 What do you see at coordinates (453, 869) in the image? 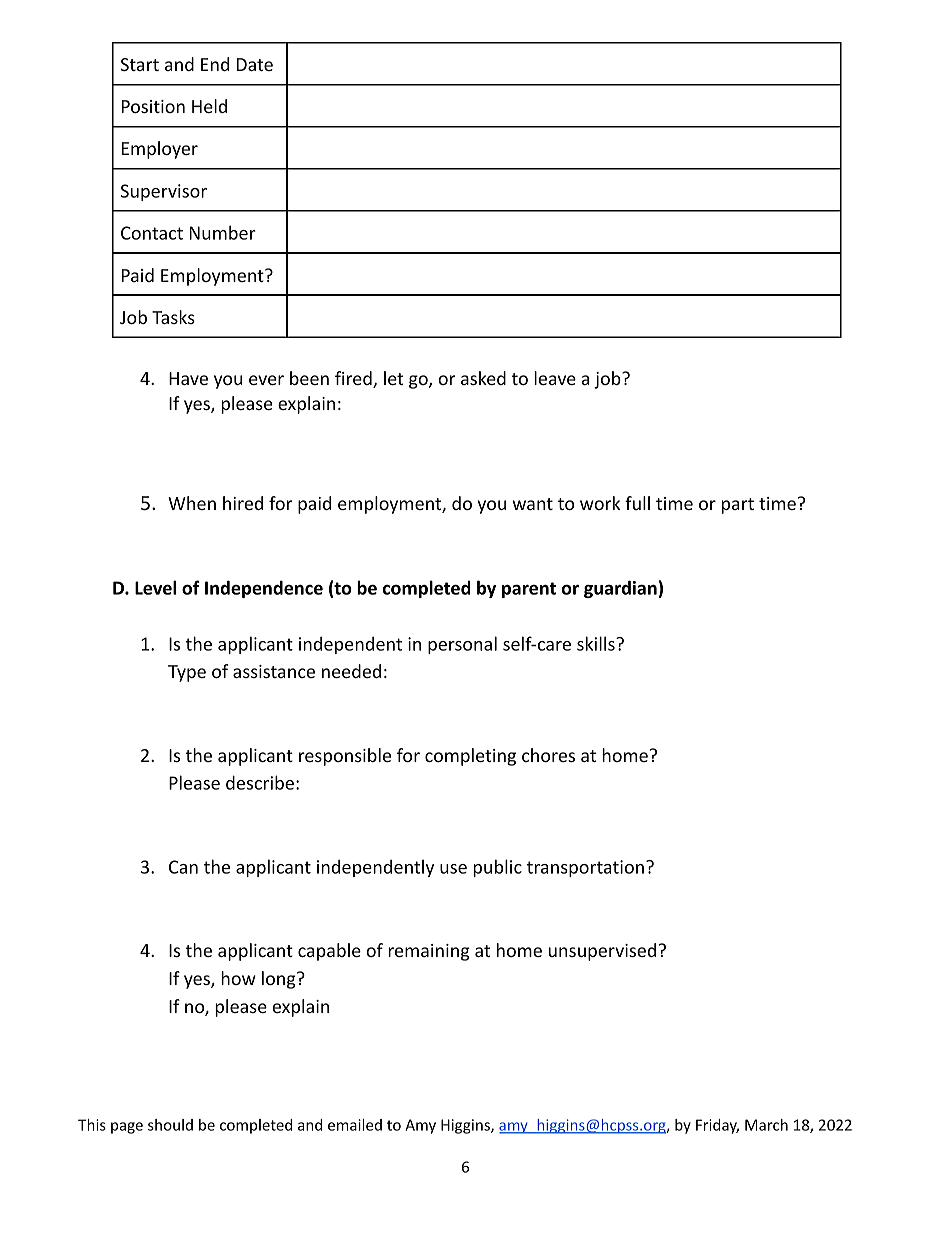
I see `use` at bounding box center [453, 869].
